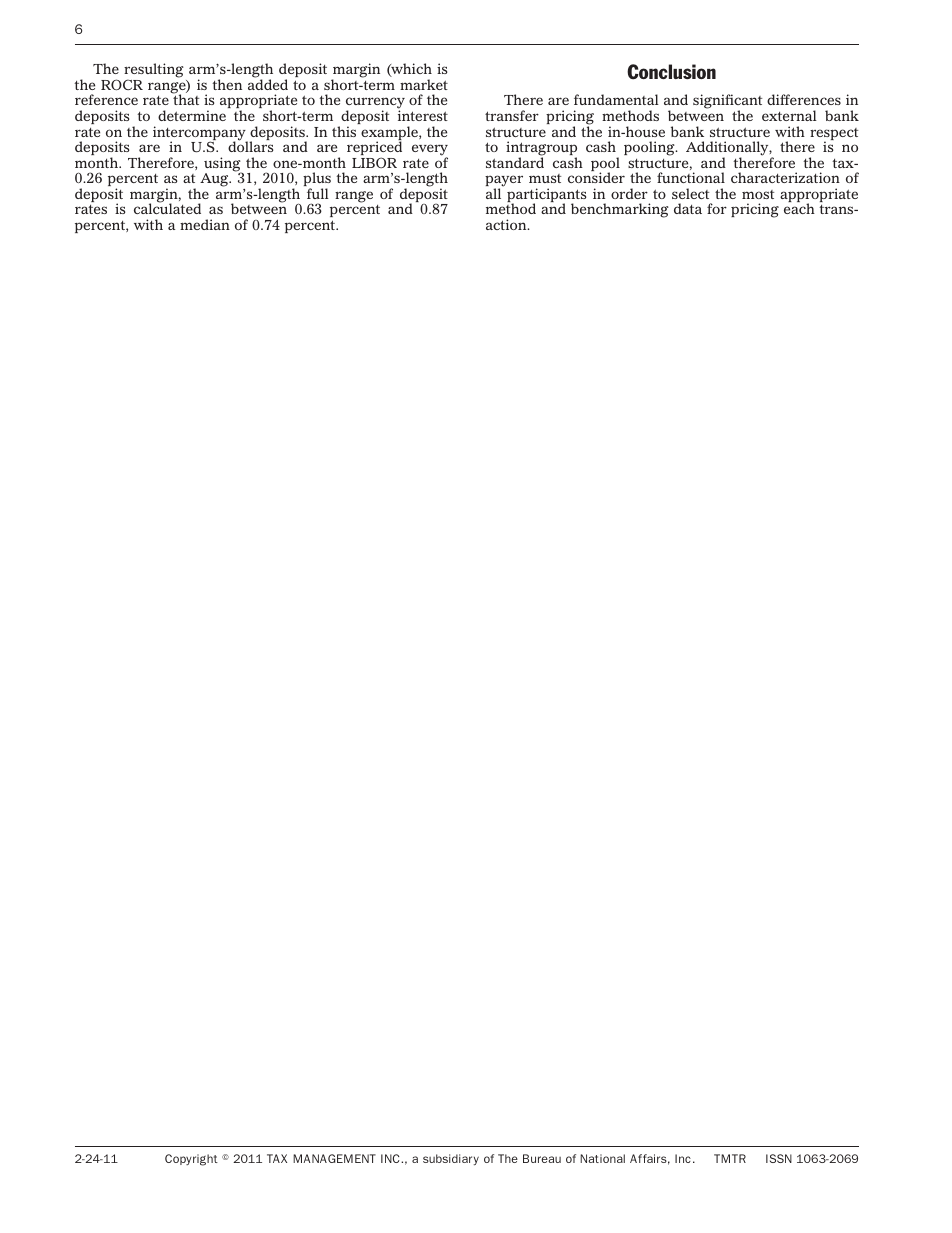 The width and height of the image is (952, 1233). I want to click on benchmarking, so click(620, 210).
